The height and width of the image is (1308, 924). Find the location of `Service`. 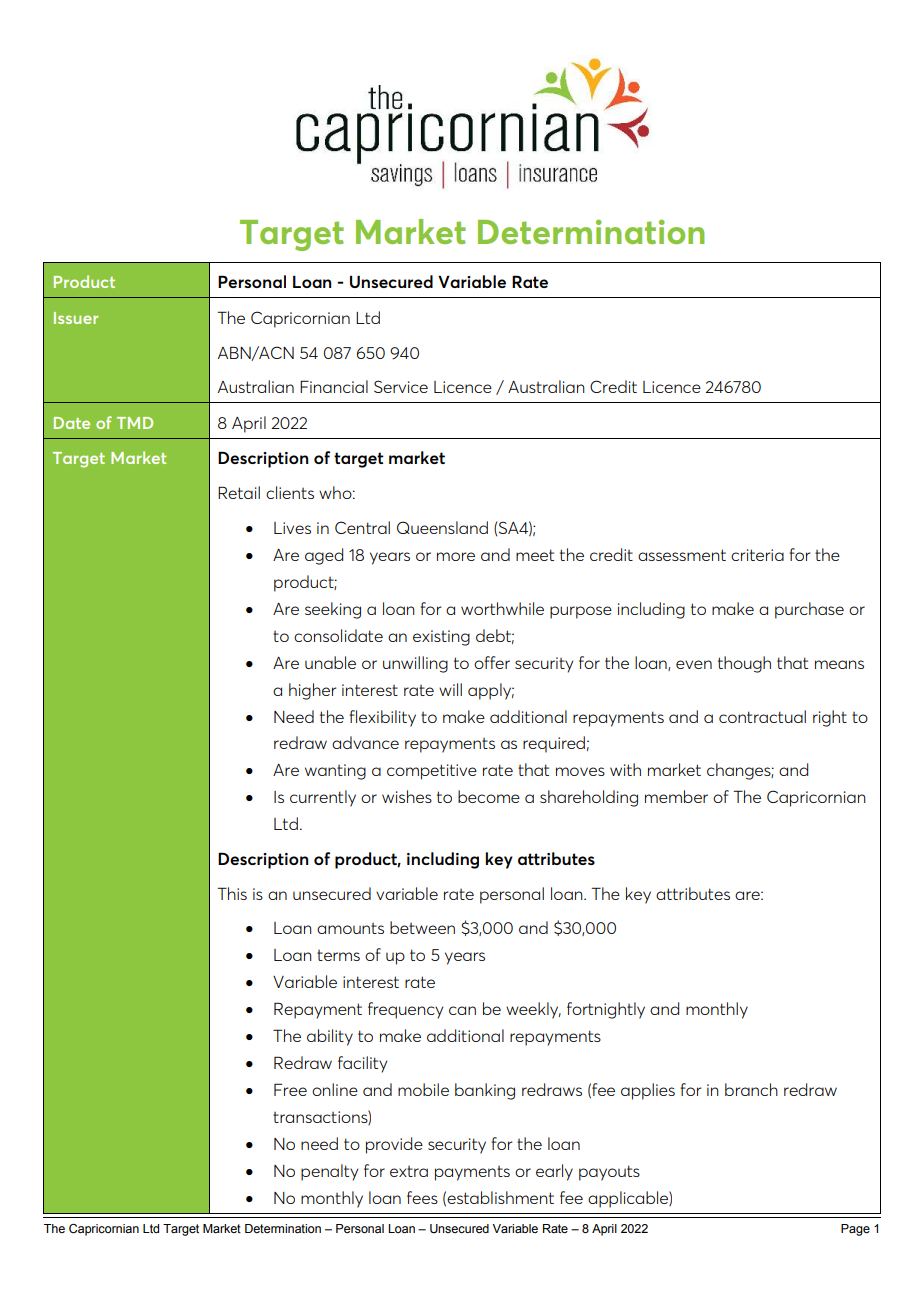

Service is located at coordinates (401, 386).
